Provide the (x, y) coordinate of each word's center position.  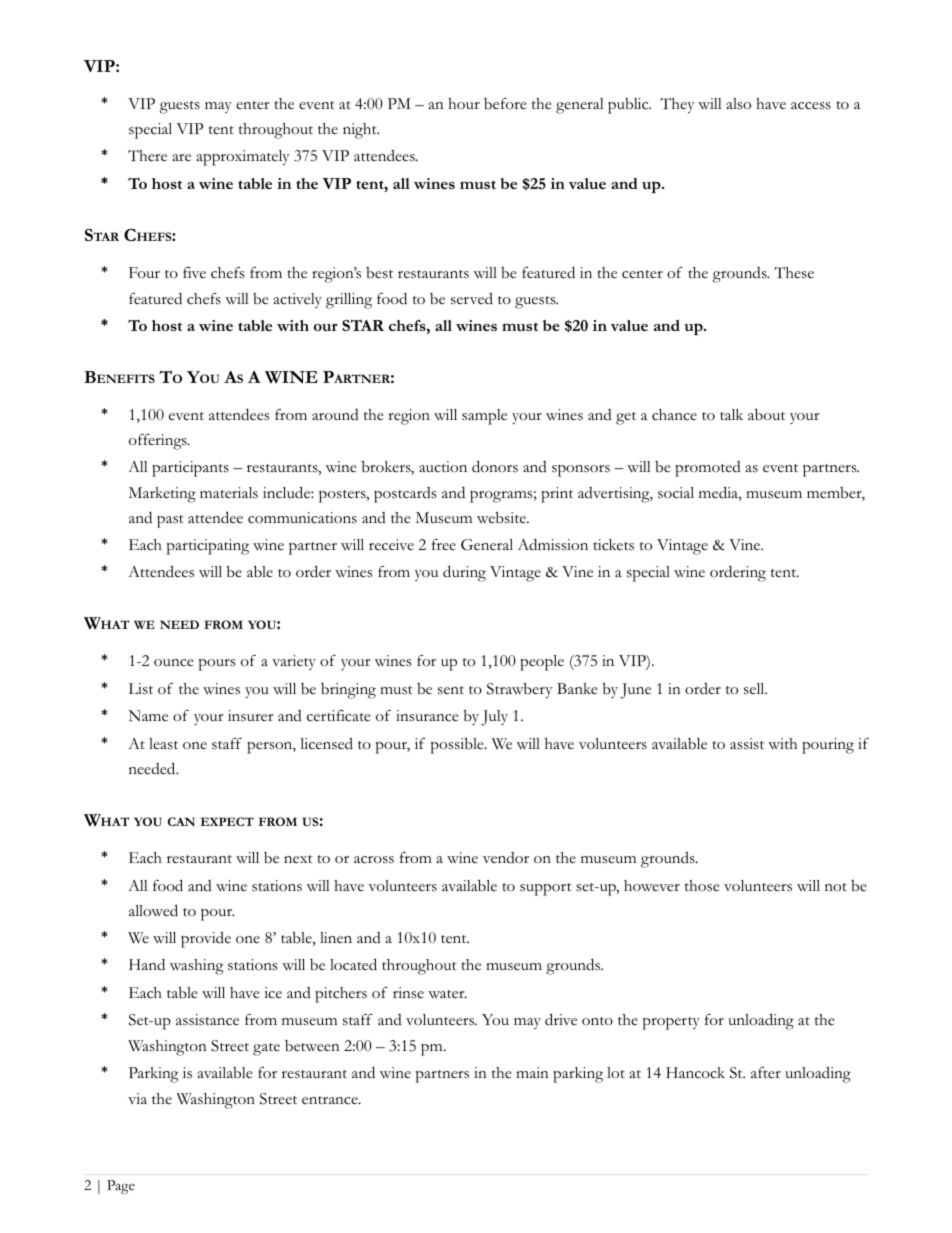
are (181, 158)
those (702, 886)
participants (190, 469)
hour (464, 103)
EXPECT (227, 821)
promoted (708, 469)
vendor (506, 858)
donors (495, 466)
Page (121, 1187)
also (738, 104)
